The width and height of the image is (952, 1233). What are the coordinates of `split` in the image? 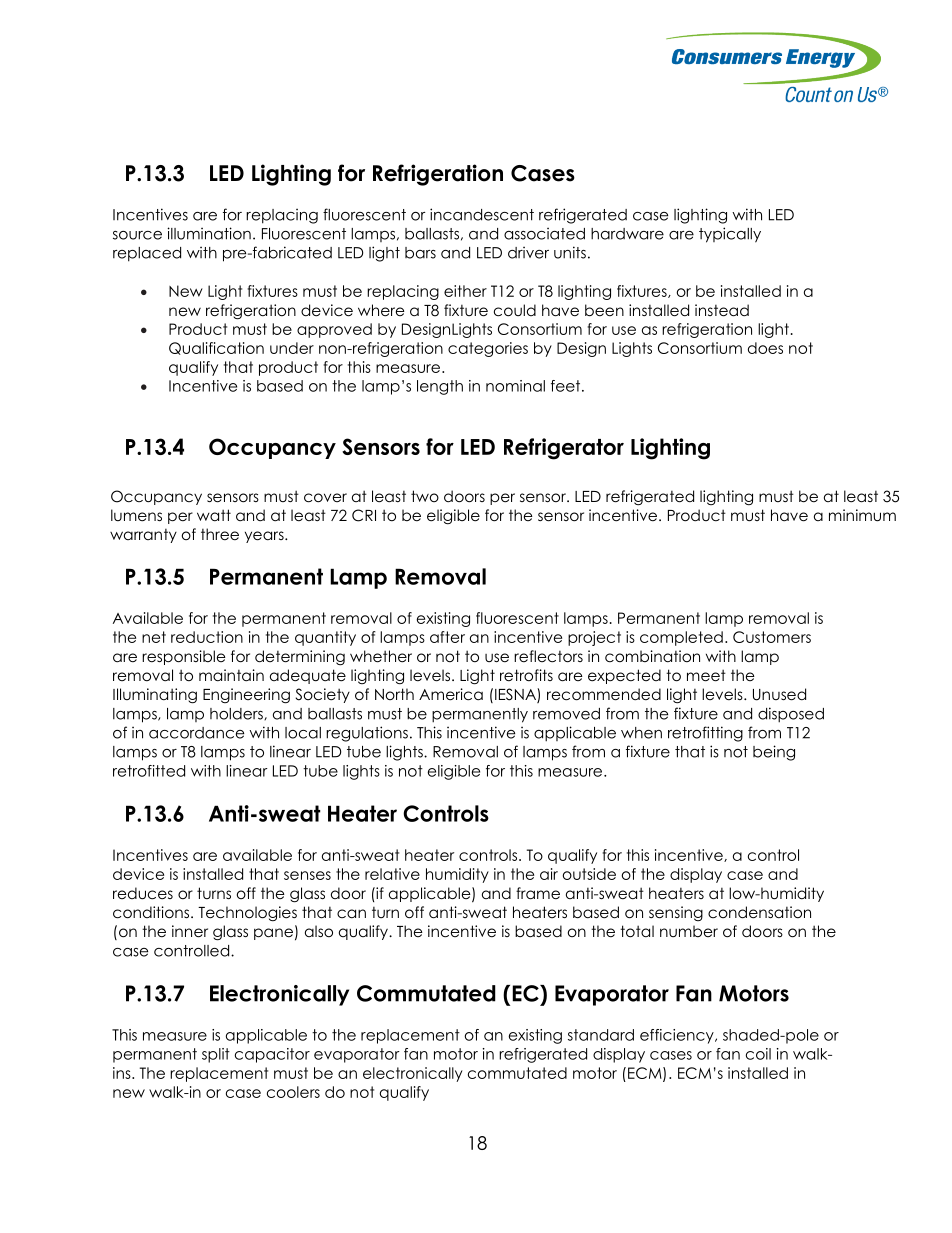 It's located at (216, 1055).
